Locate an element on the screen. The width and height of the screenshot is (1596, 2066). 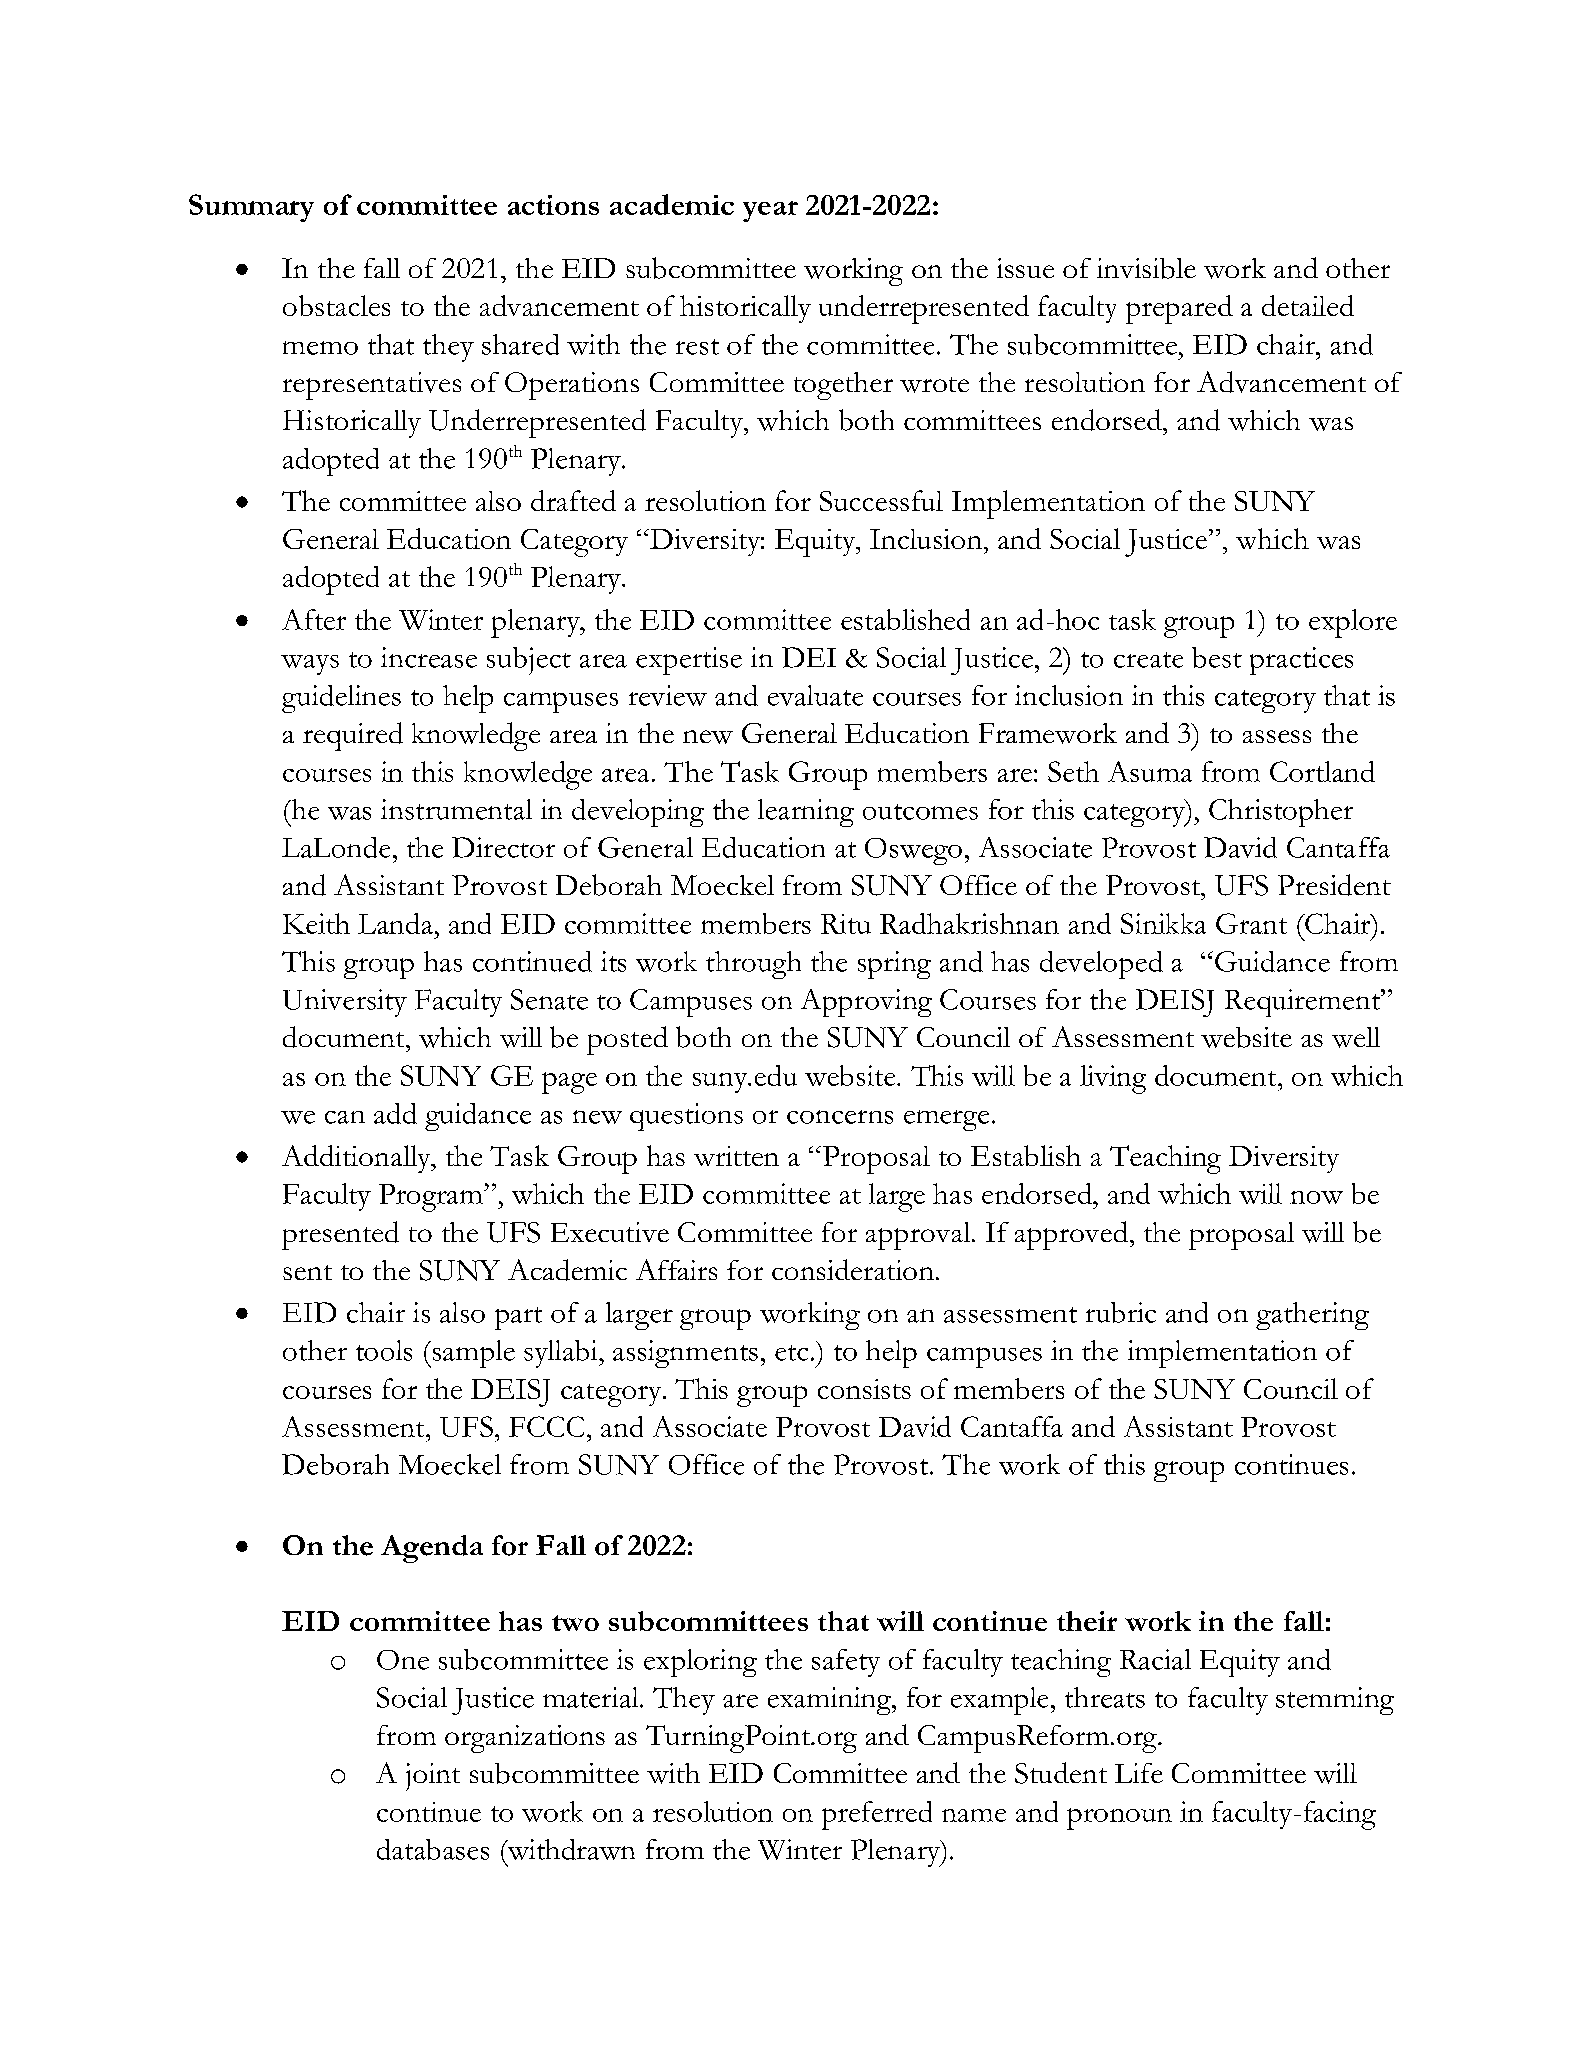
year is located at coordinates (770, 211).
